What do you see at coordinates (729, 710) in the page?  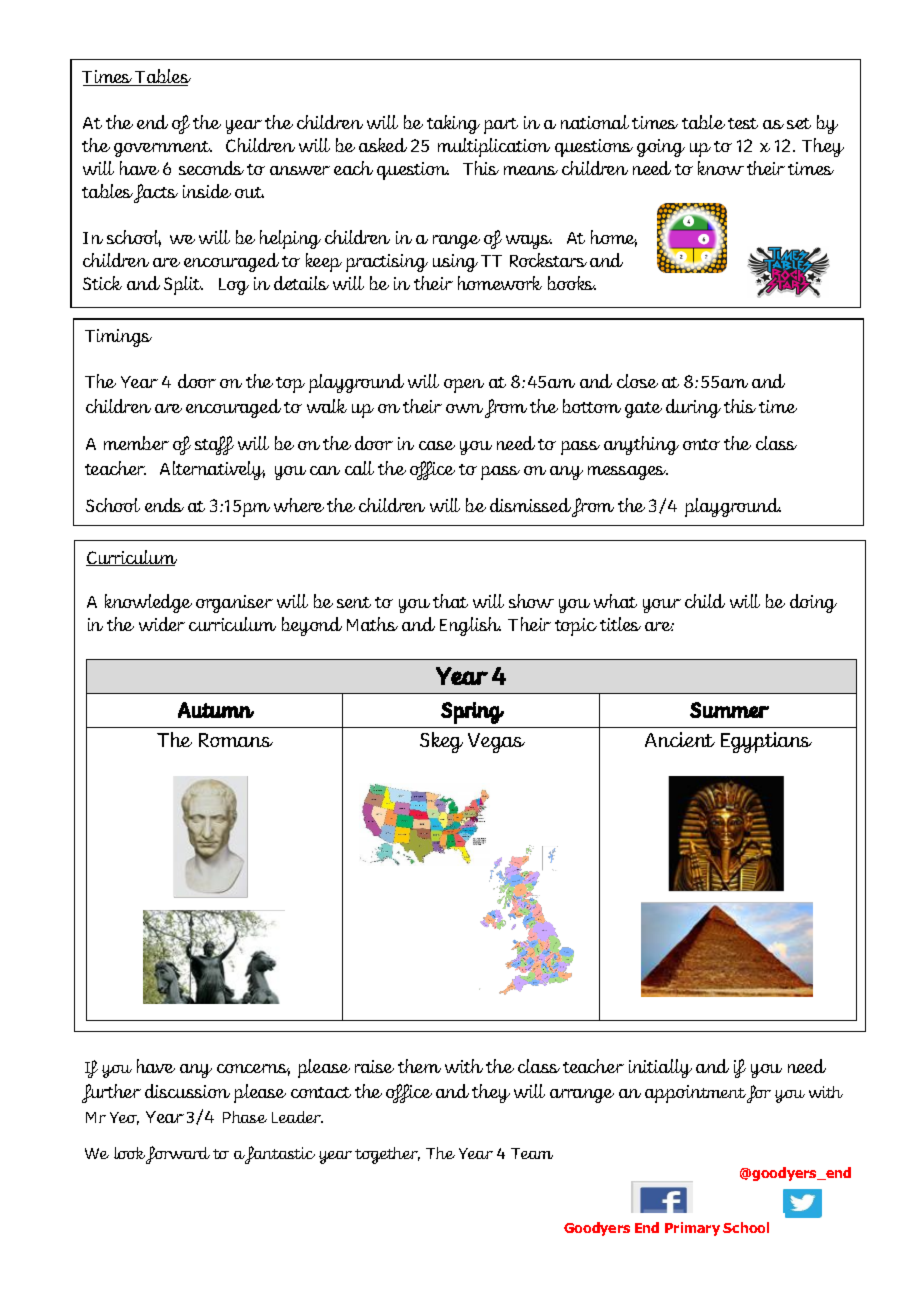 I see `Summer` at bounding box center [729, 710].
